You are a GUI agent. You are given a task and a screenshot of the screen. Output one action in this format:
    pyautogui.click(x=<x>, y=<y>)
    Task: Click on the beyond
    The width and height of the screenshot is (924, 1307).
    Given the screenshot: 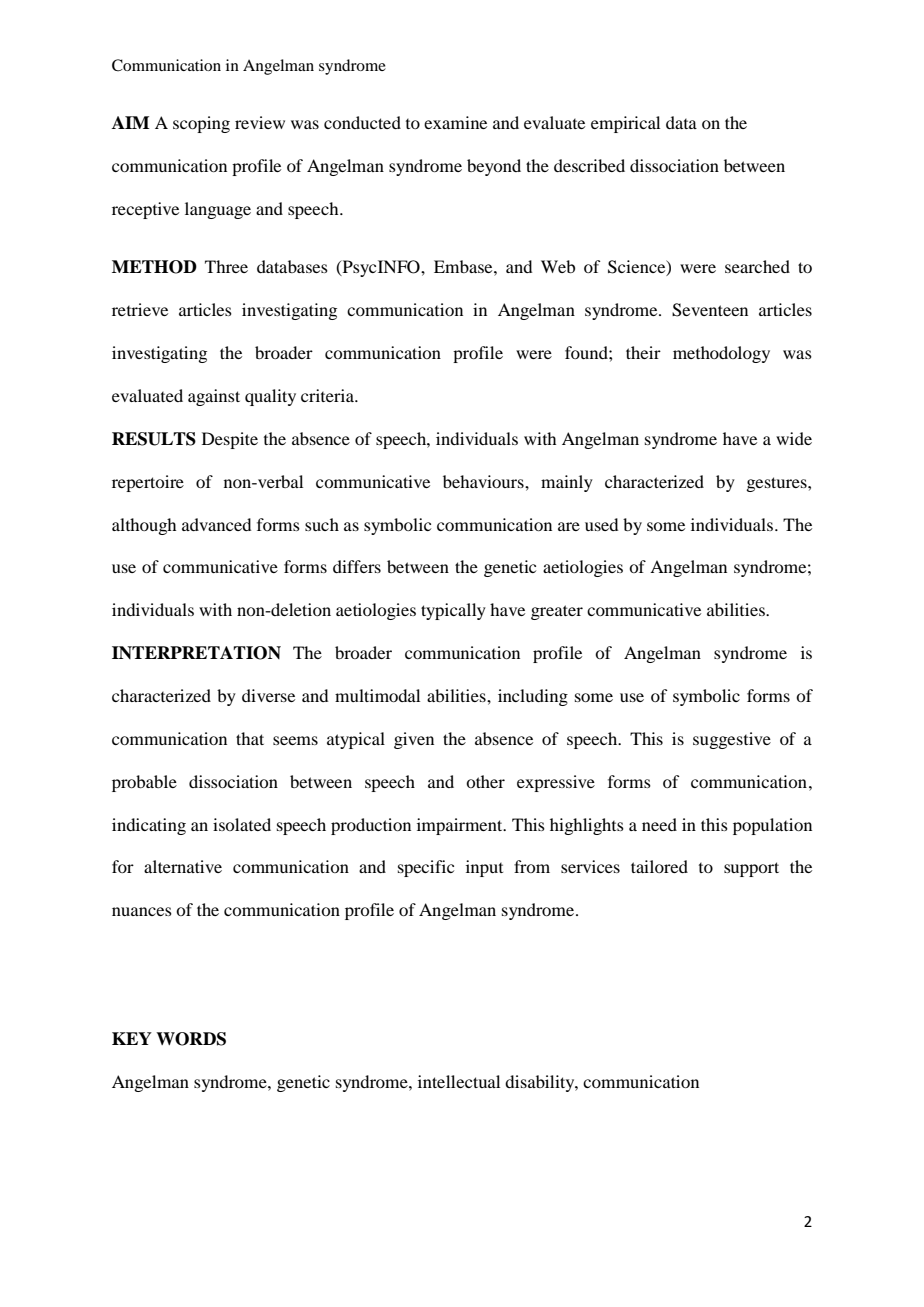 What is the action you would take?
    pyautogui.click(x=494, y=167)
